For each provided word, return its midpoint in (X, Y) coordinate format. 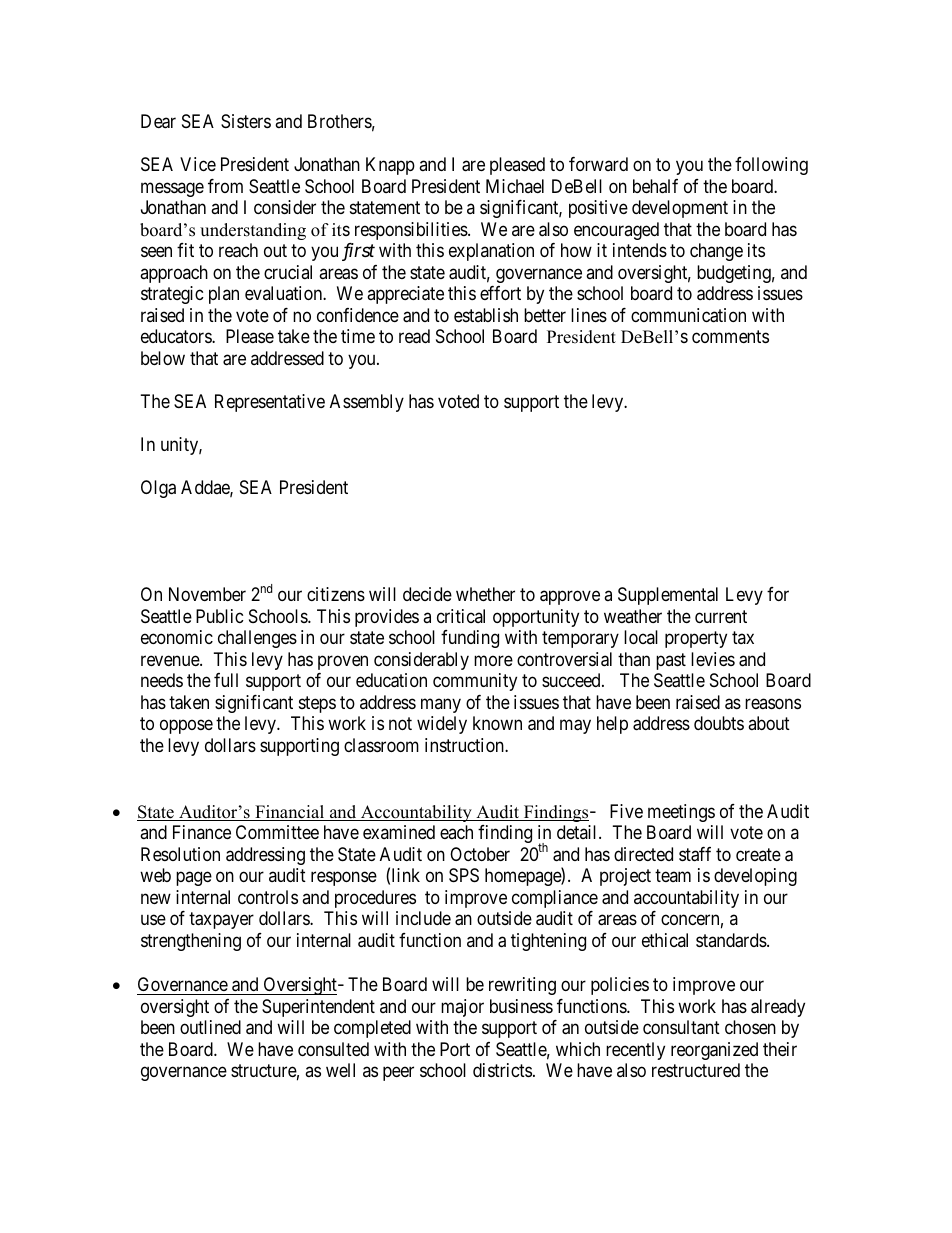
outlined (210, 1027)
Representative (270, 403)
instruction (465, 745)
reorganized (714, 1051)
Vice (198, 164)
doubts (719, 723)
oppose (186, 727)
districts (502, 1070)
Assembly (367, 403)
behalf (655, 186)
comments (730, 336)
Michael (515, 186)
